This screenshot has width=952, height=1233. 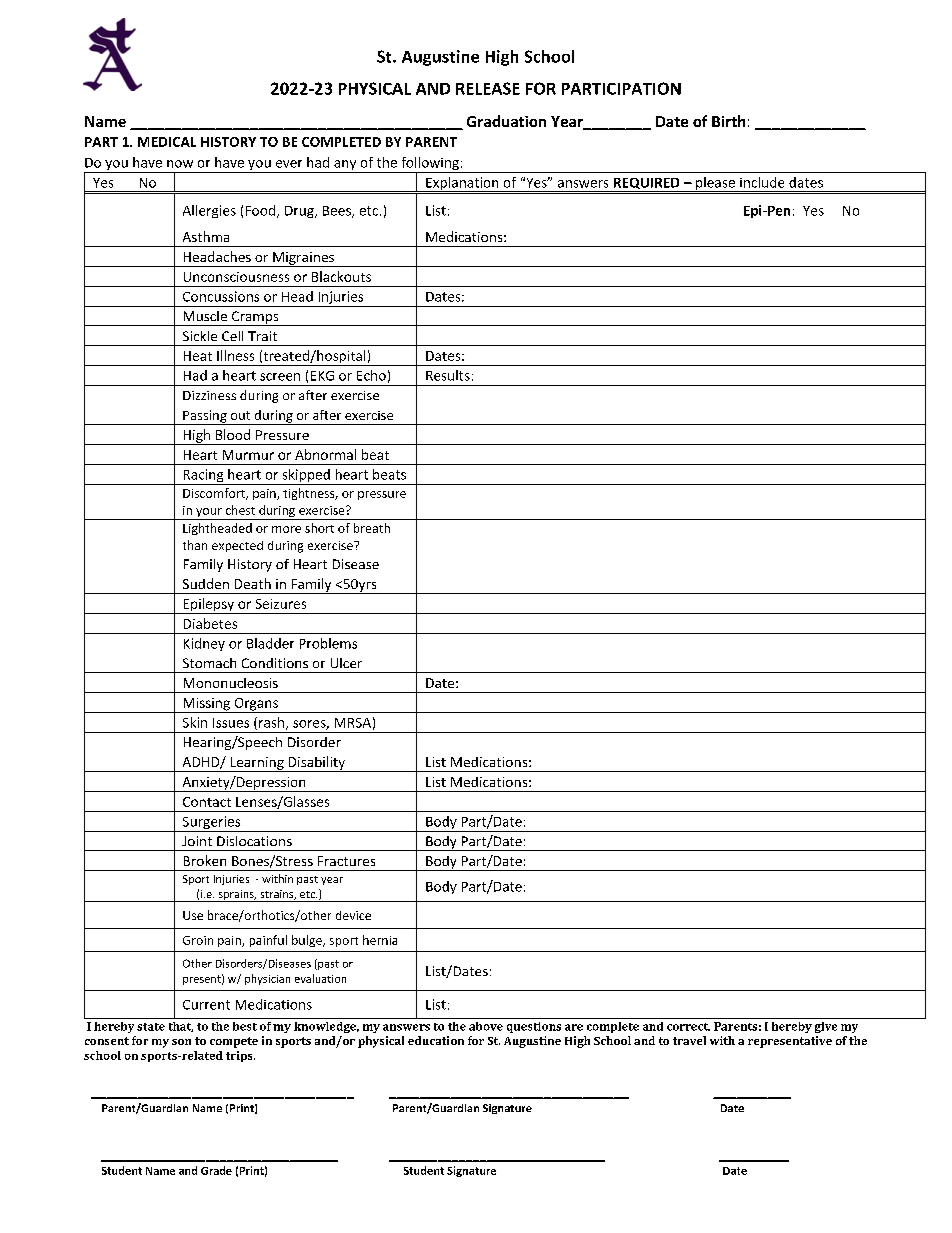 What do you see at coordinates (216, 1170) in the screenshot?
I see `Grade` at bounding box center [216, 1170].
